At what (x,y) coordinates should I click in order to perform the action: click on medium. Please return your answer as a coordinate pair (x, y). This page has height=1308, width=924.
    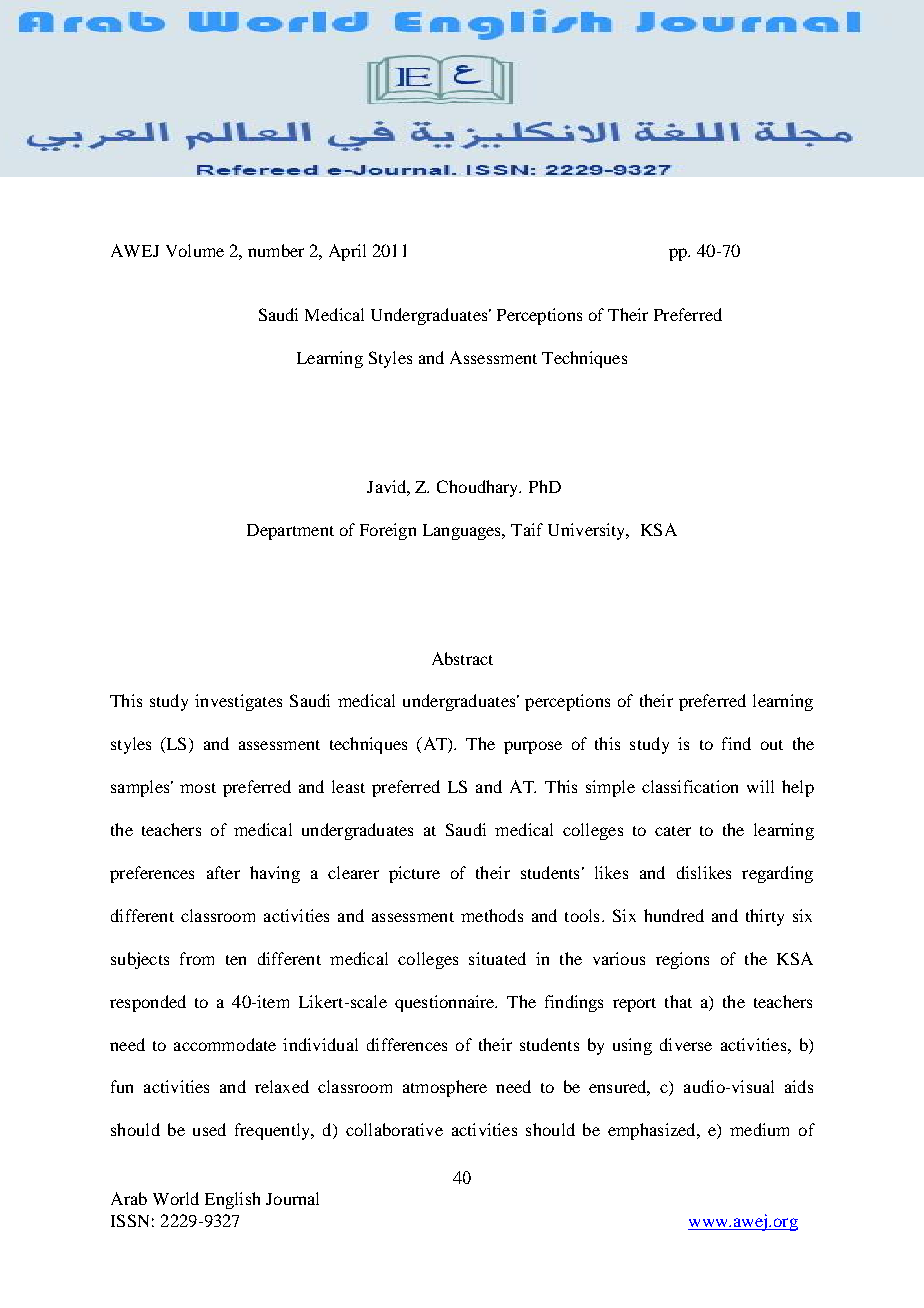
    Looking at the image, I should click on (759, 1129).
